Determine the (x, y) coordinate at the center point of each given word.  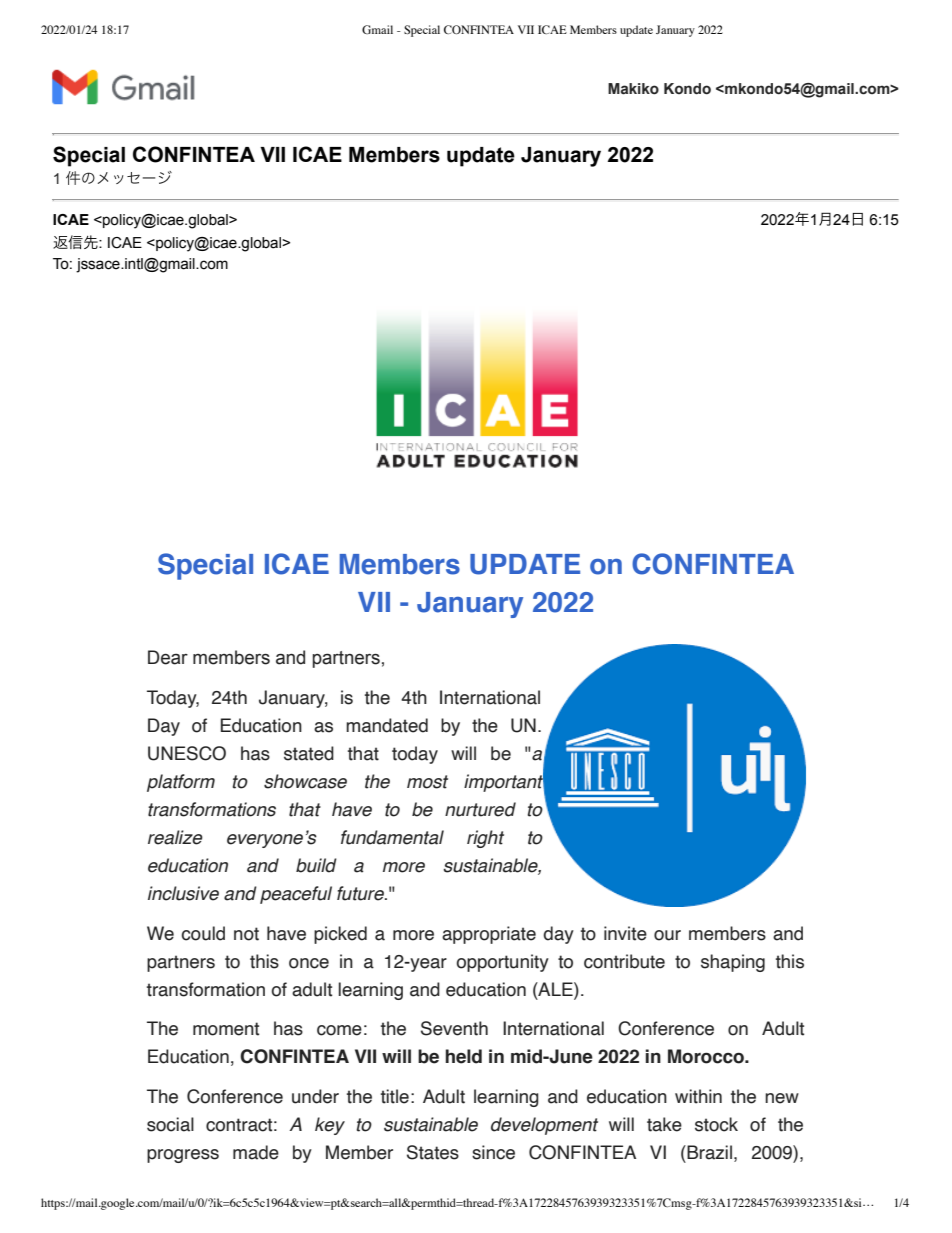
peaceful (296, 895)
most (427, 782)
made (256, 1152)
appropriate (489, 935)
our (667, 935)
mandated (387, 725)
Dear (168, 657)
